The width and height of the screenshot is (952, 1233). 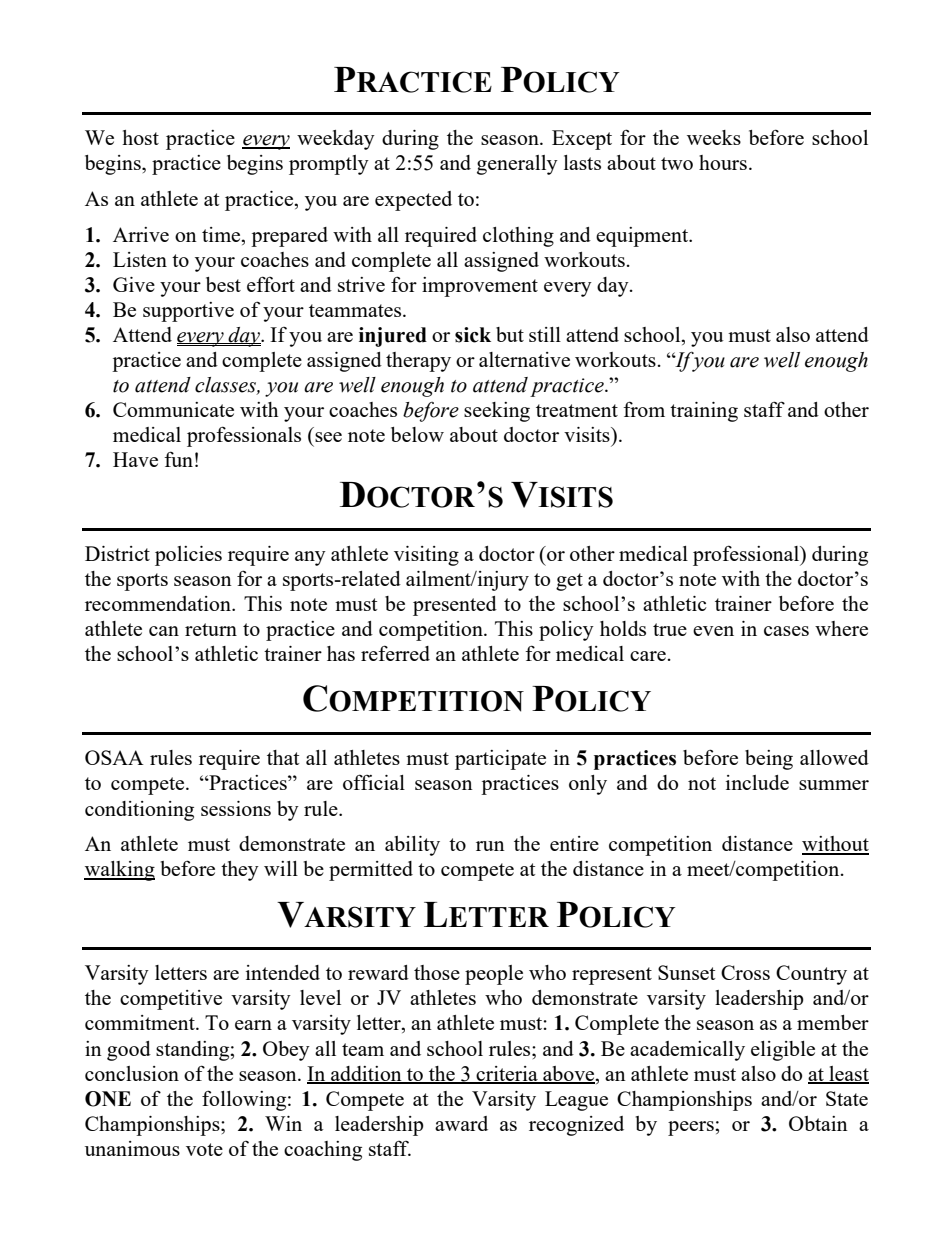 What do you see at coordinates (723, 162) in the screenshot?
I see `hours` at bounding box center [723, 162].
